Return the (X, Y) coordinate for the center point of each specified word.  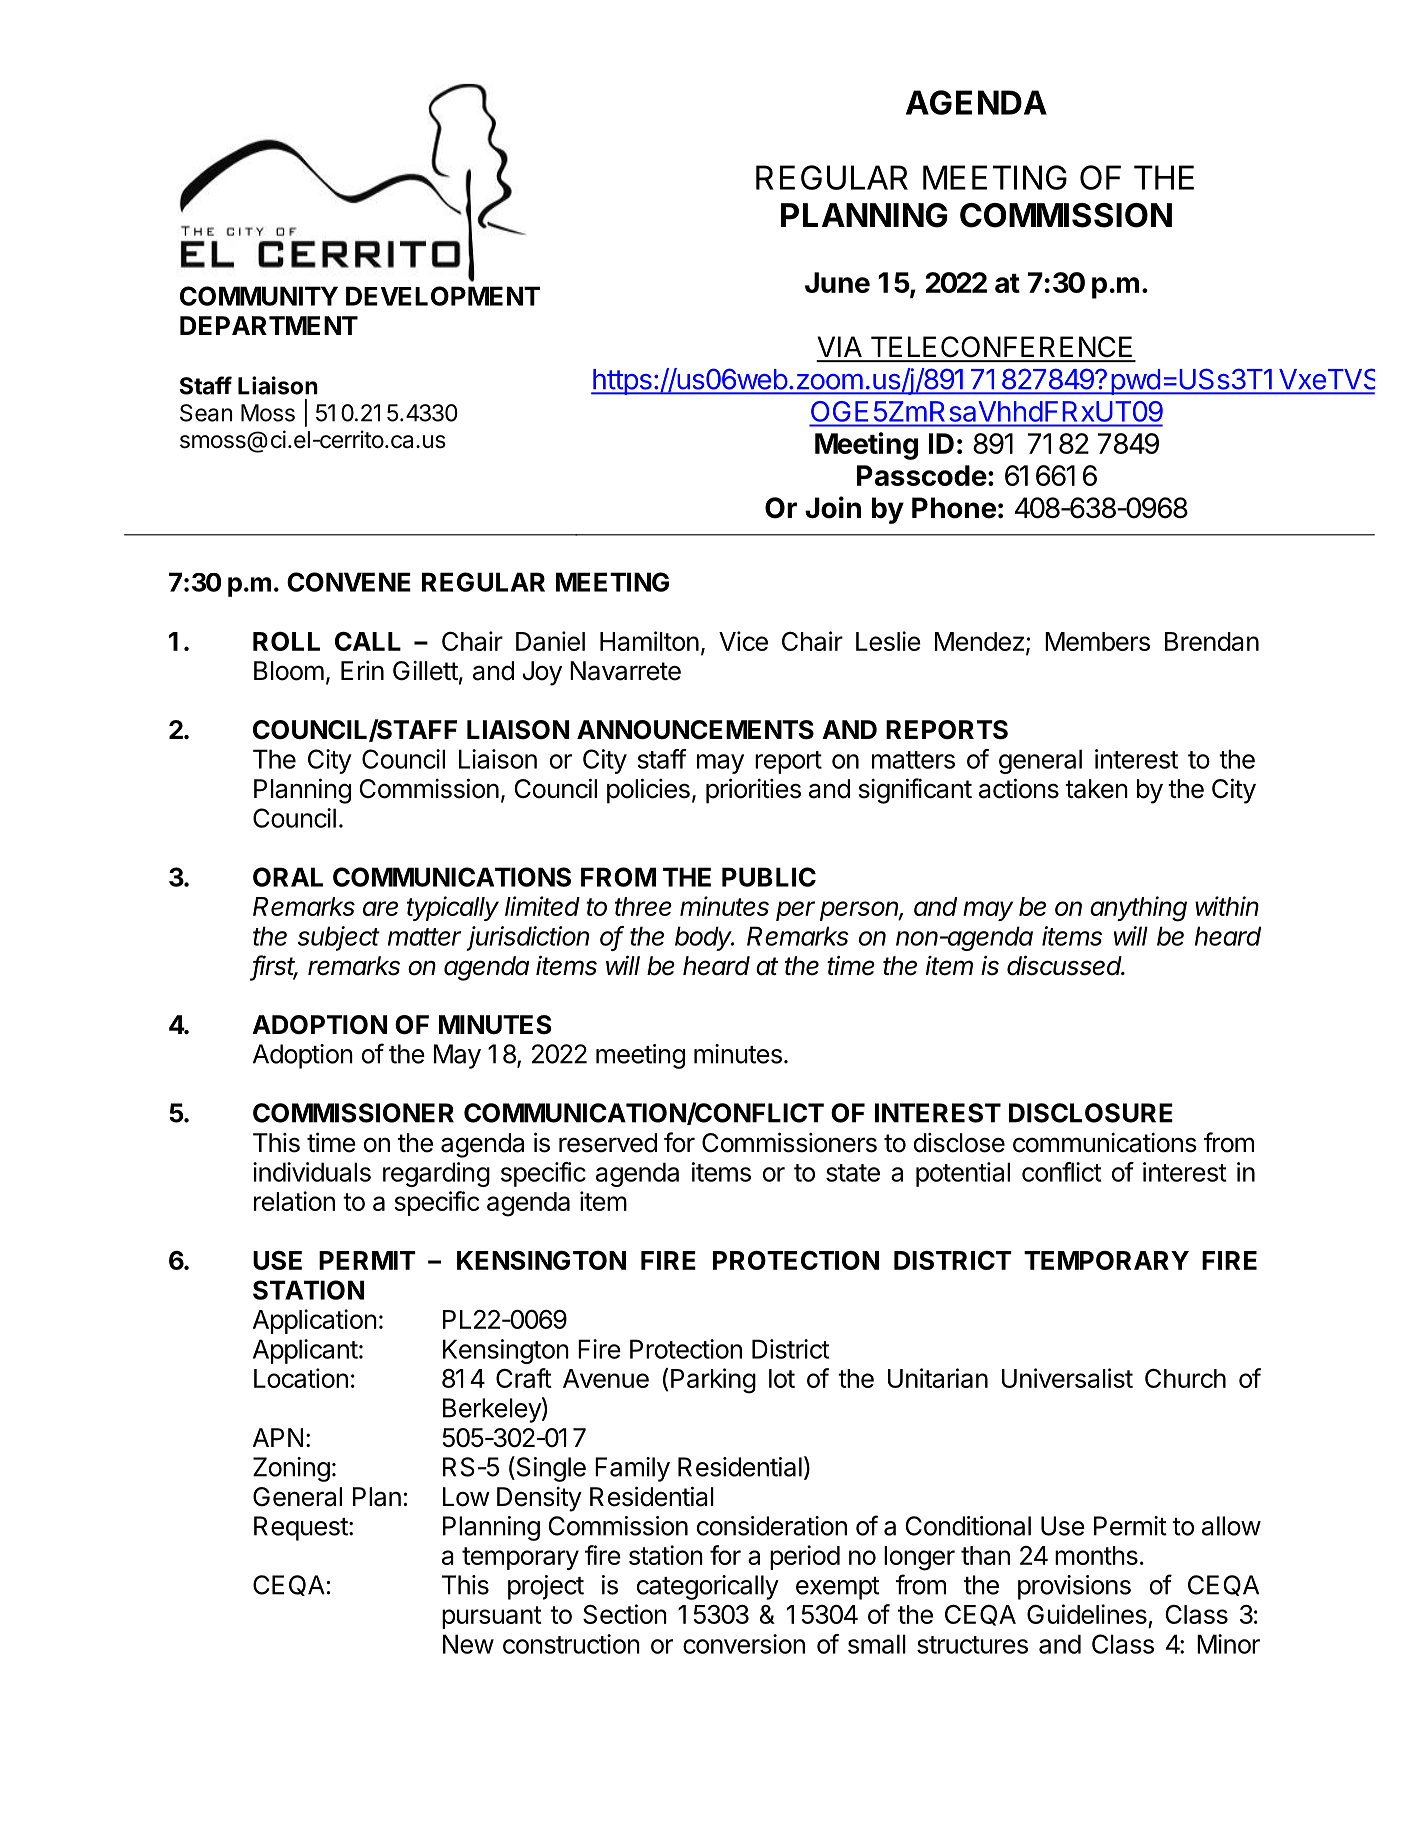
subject (339, 938)
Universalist (1067, 1378)
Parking (713, 1381)
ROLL (286, 641)
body (704, 938)
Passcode (922, 475)
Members (1097, 641)
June (837, 282)
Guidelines (1087, 1614)
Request (301, 1528)
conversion (744, 1644)
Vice (743, 641)
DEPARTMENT (269, 325)
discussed (1066, 965)
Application (315, 1321)
